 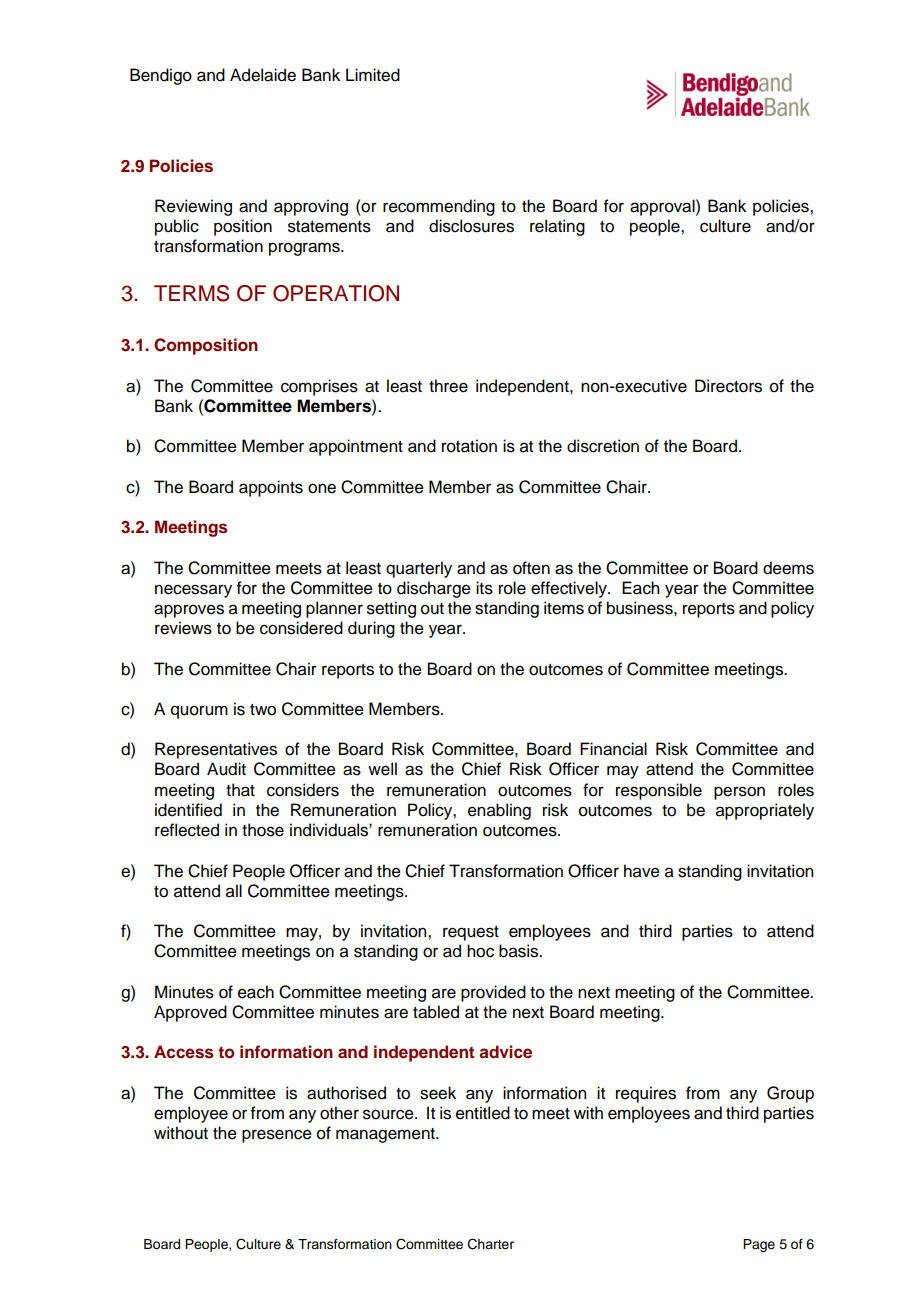 I want to click on deems, so click(x=788, y=568).
